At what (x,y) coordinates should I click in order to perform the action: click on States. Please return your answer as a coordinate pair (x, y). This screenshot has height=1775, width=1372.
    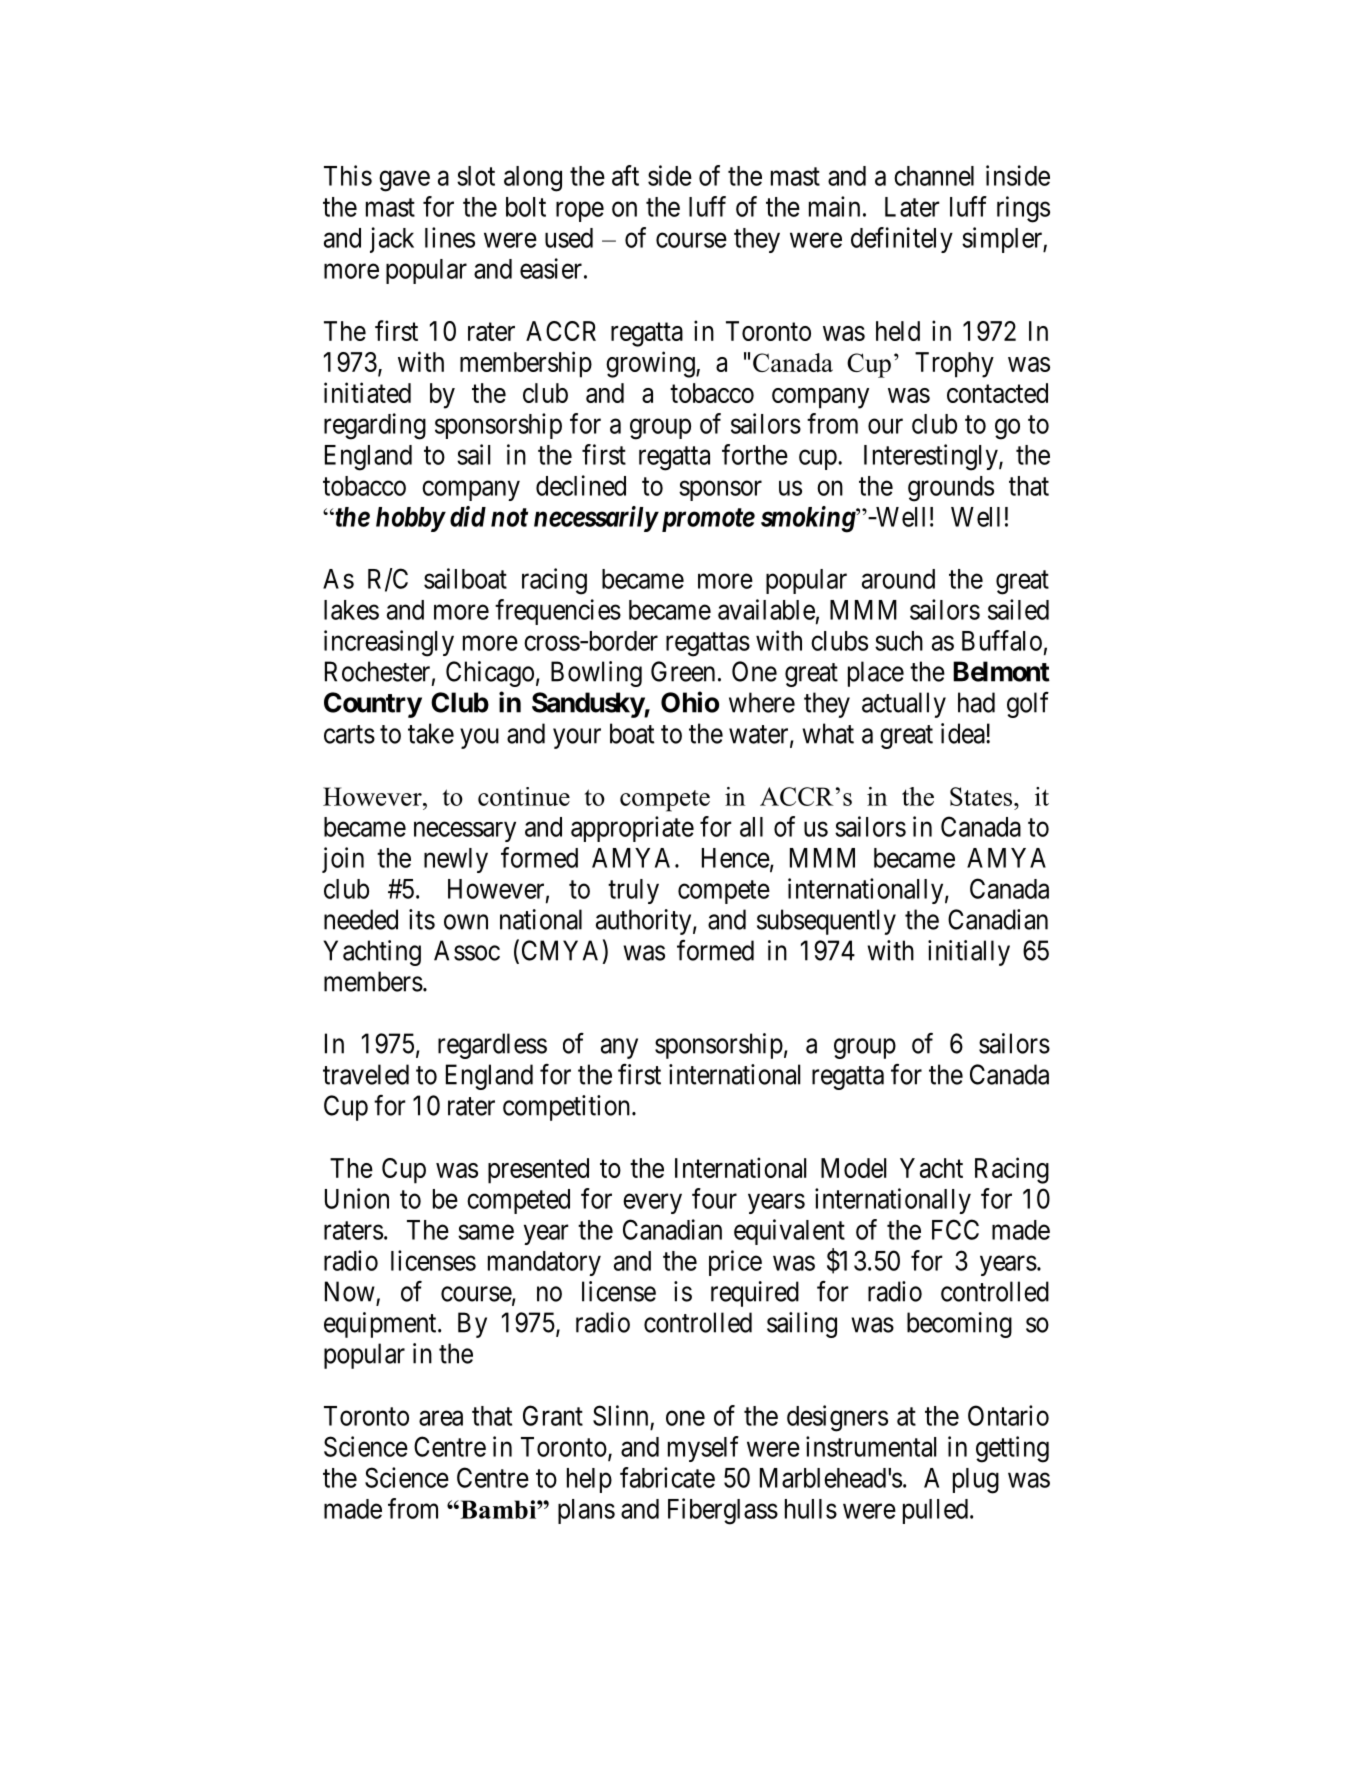
    Looking at the image, I should click on (982, 796).
